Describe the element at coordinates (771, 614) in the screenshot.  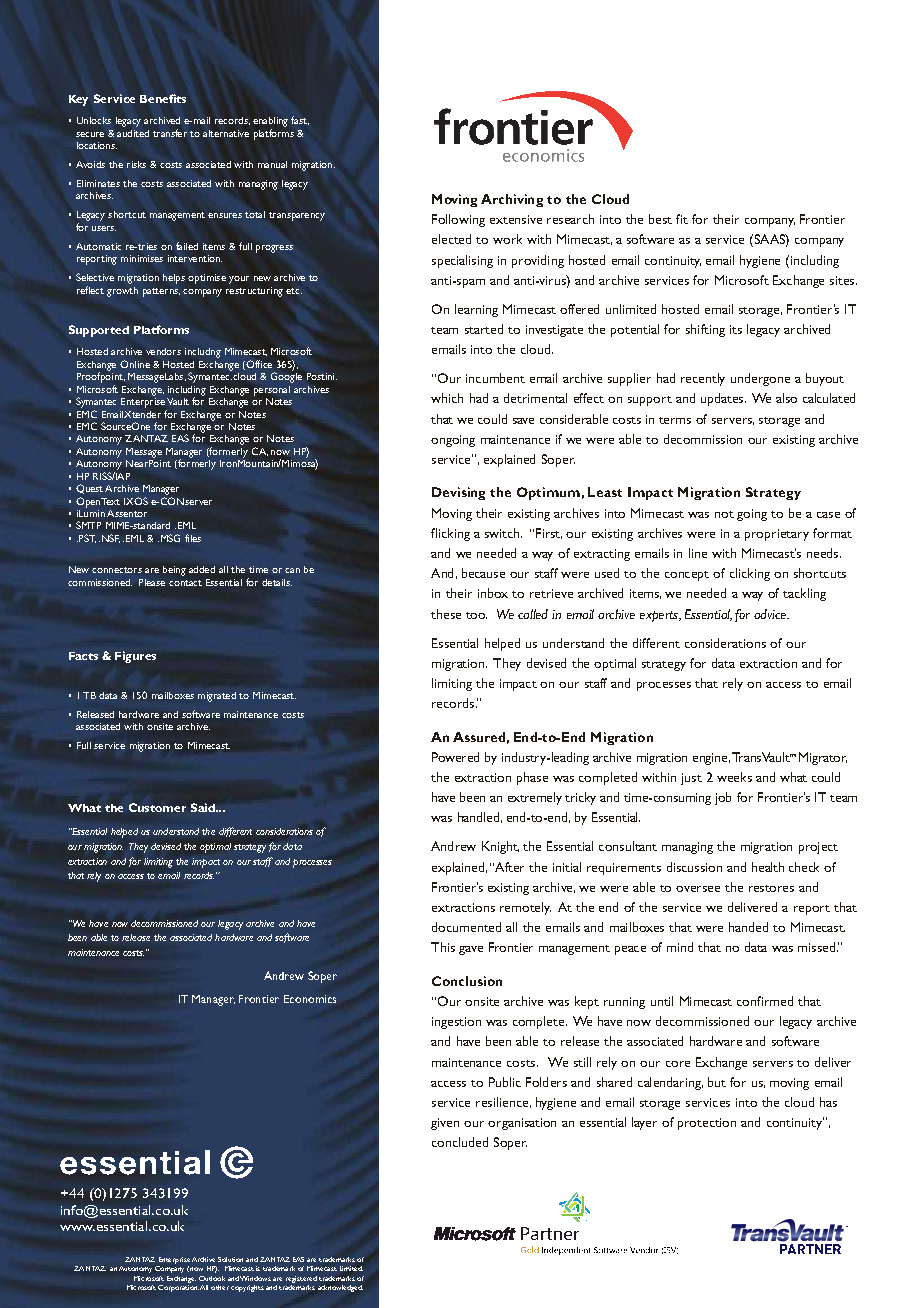
I see `advice` at that location.
